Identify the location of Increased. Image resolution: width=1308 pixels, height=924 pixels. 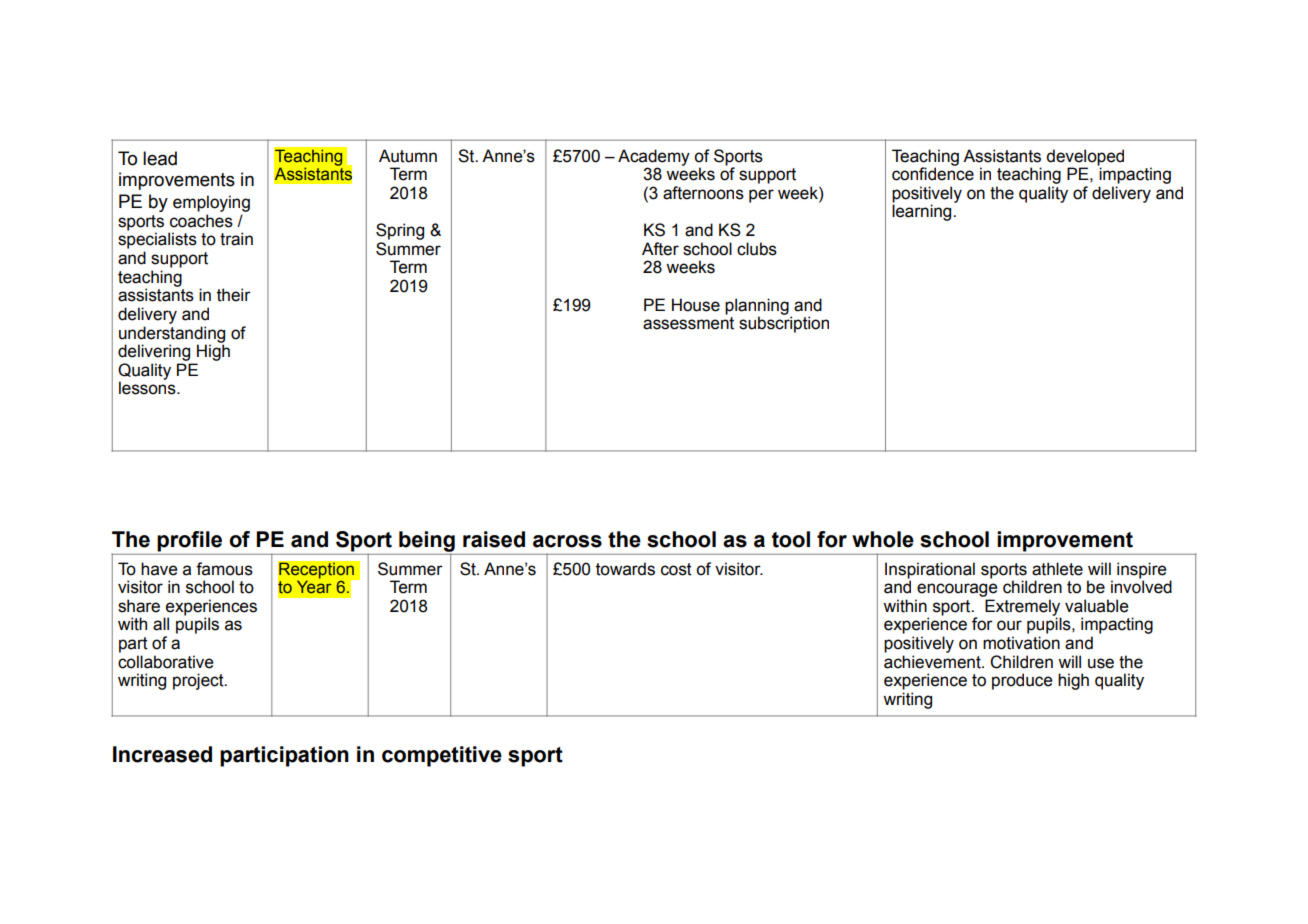
(162, 754).
